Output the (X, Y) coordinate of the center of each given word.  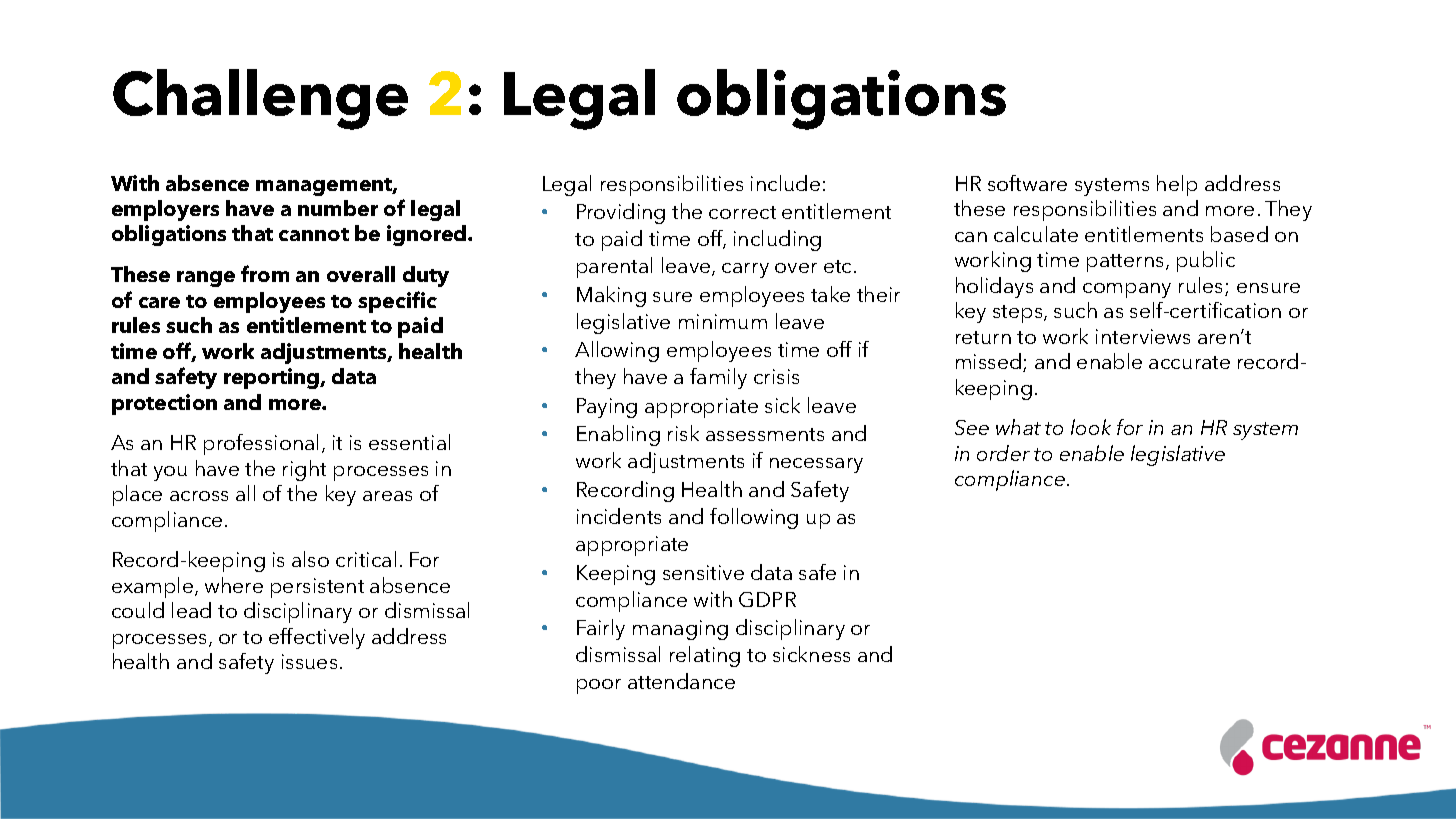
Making (611, 296)
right (304, 470)
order (1003, 453)
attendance (681, 681)
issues (309, 661)
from (265, 273)
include (785, 183)
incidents (619, 516)
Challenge (260, 99)
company (1127, 290)
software (1027, 183)
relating (705, 656)
